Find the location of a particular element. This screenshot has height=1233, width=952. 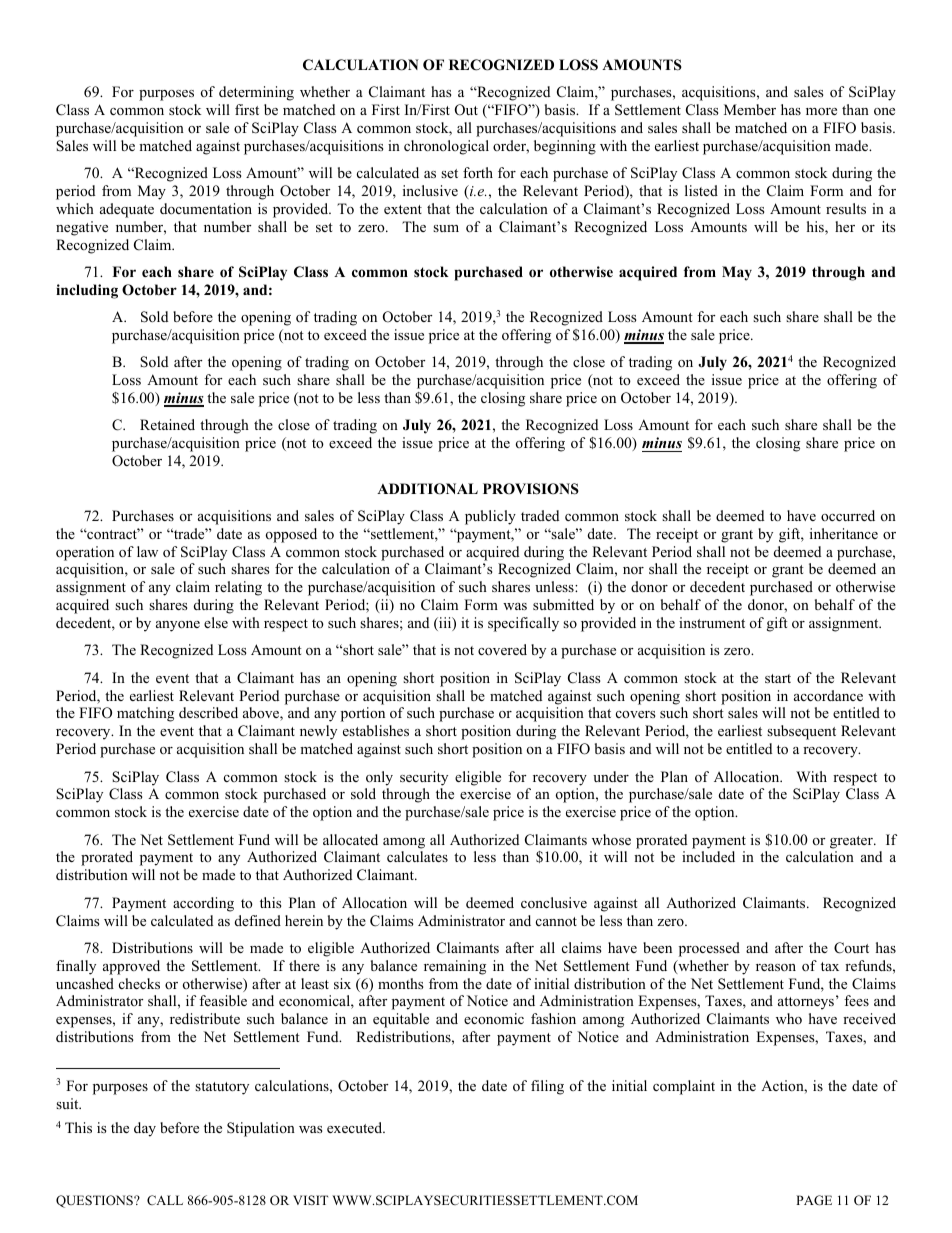

PAGE is located at coordinates (814, 1200).
